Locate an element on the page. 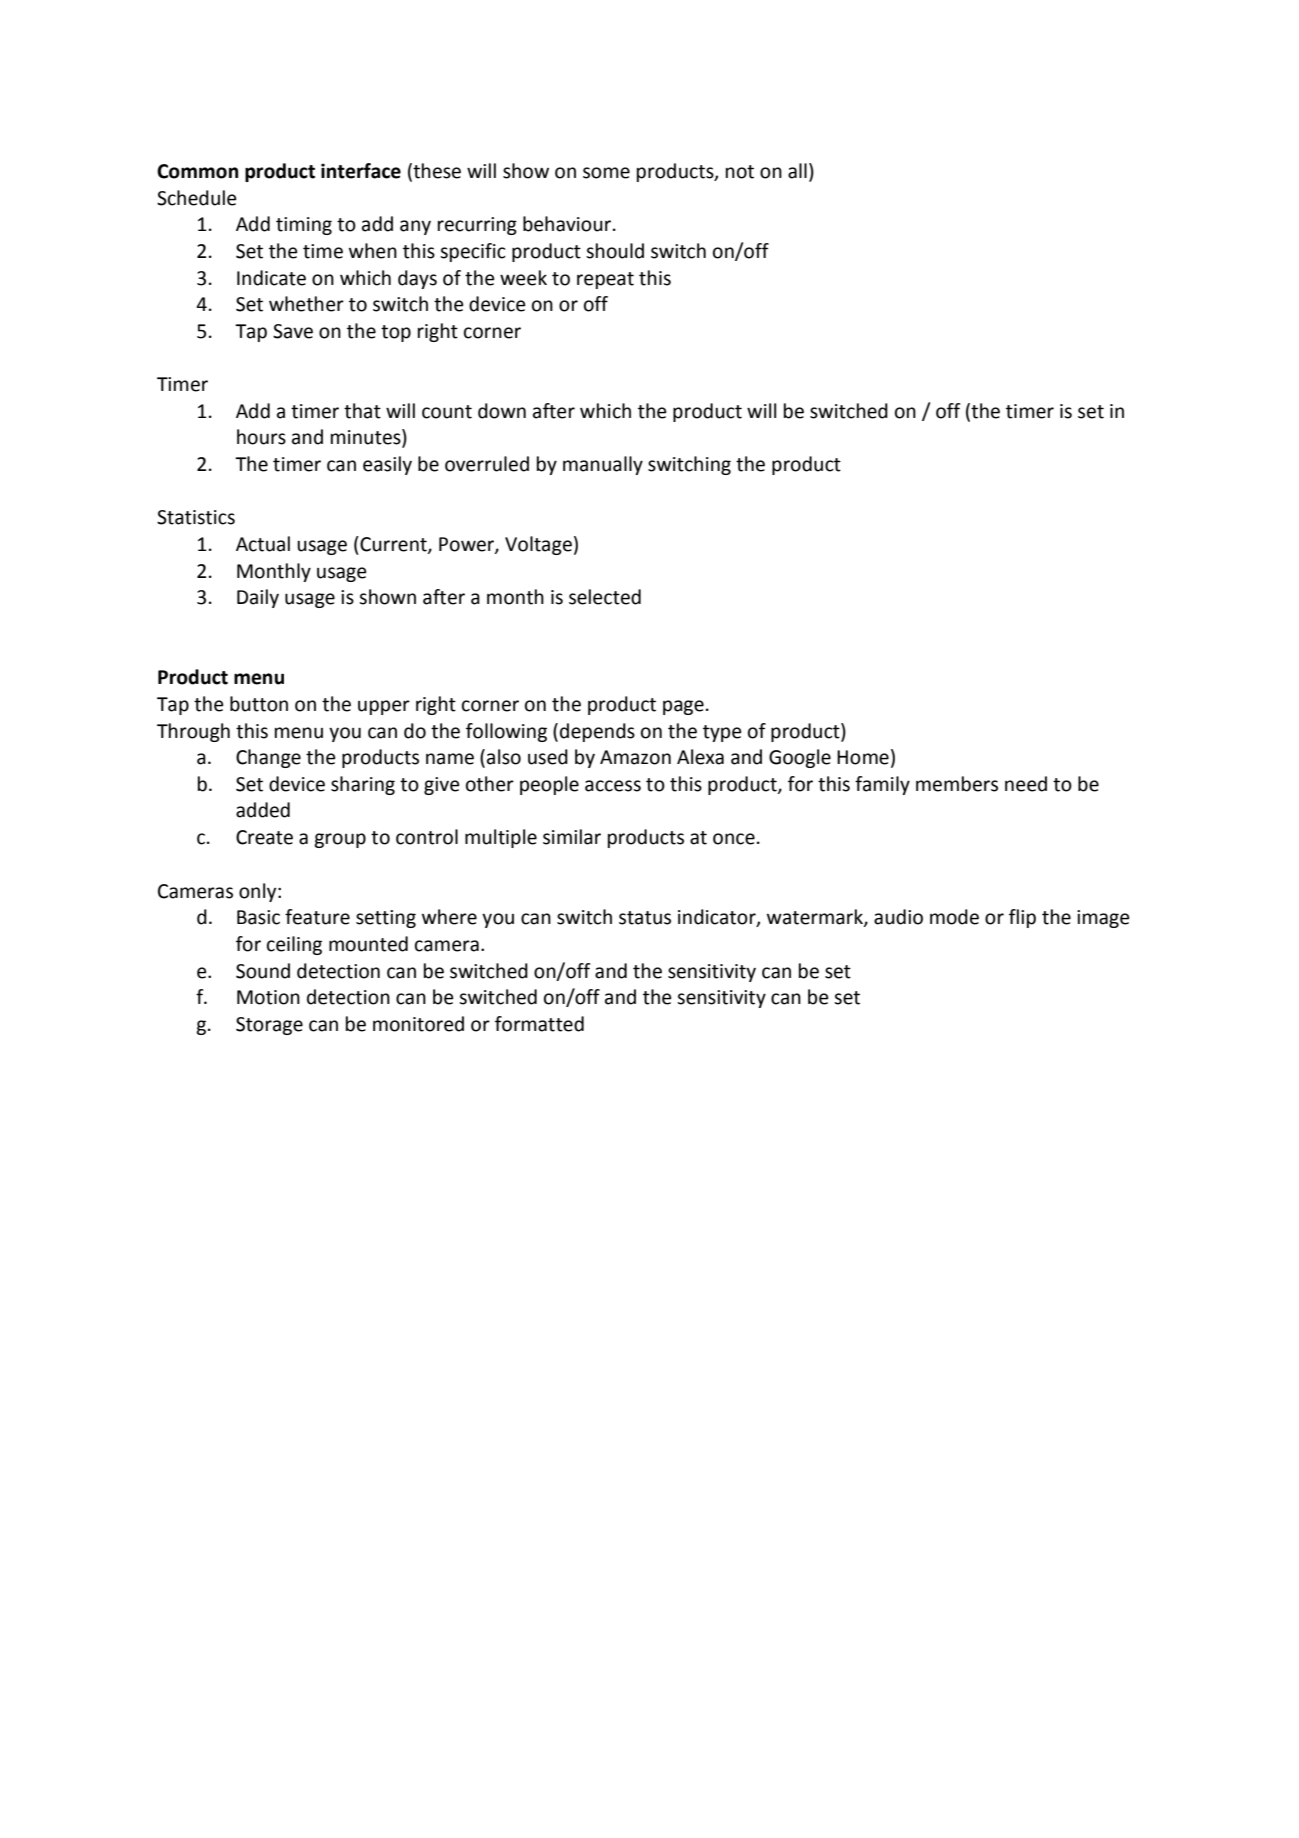 The image size is (1299, 1838). not is located at coordinates (740, 172).
